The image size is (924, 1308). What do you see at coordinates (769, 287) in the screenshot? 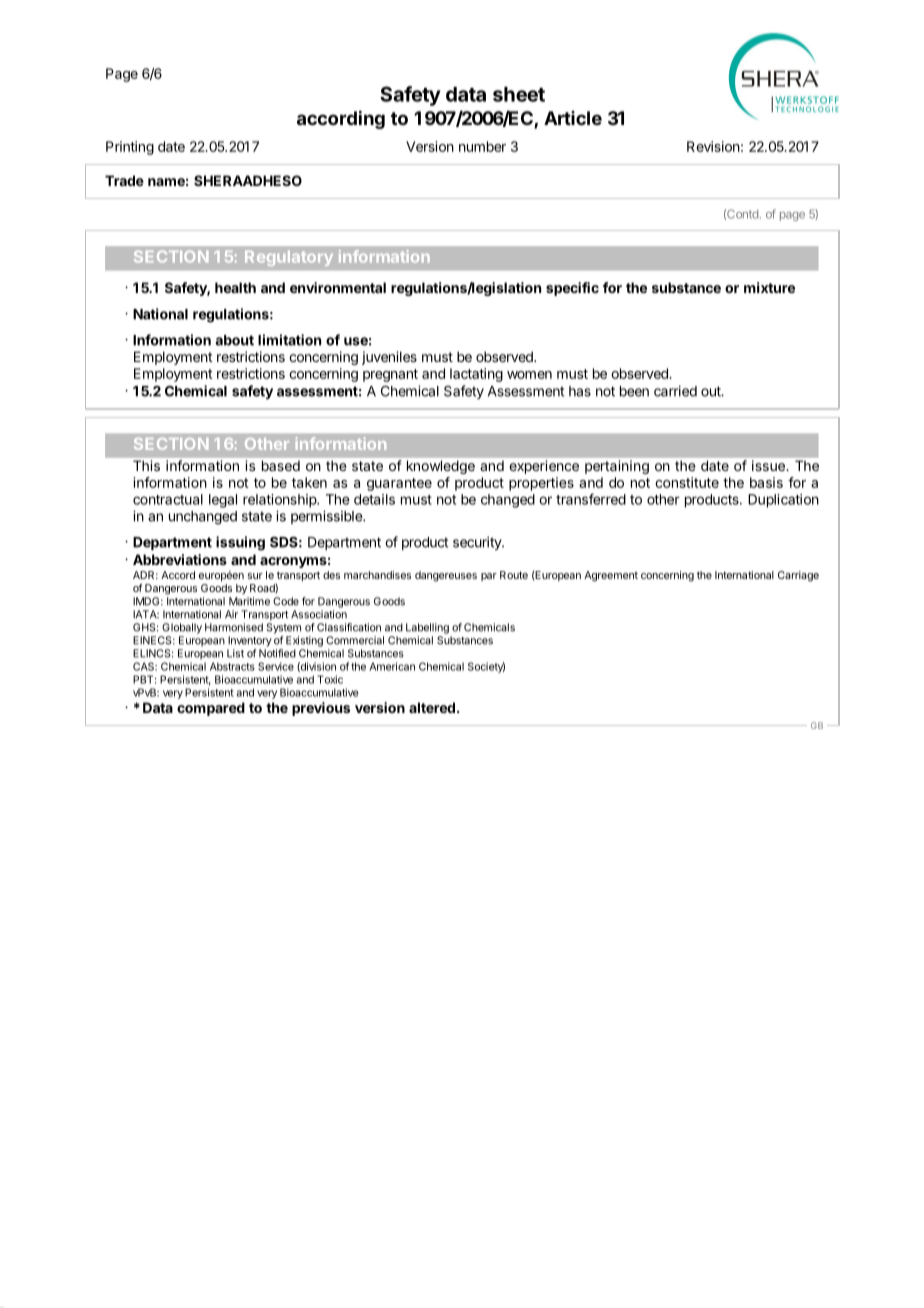
I see `mixture` at bounding box center [769, 287].
